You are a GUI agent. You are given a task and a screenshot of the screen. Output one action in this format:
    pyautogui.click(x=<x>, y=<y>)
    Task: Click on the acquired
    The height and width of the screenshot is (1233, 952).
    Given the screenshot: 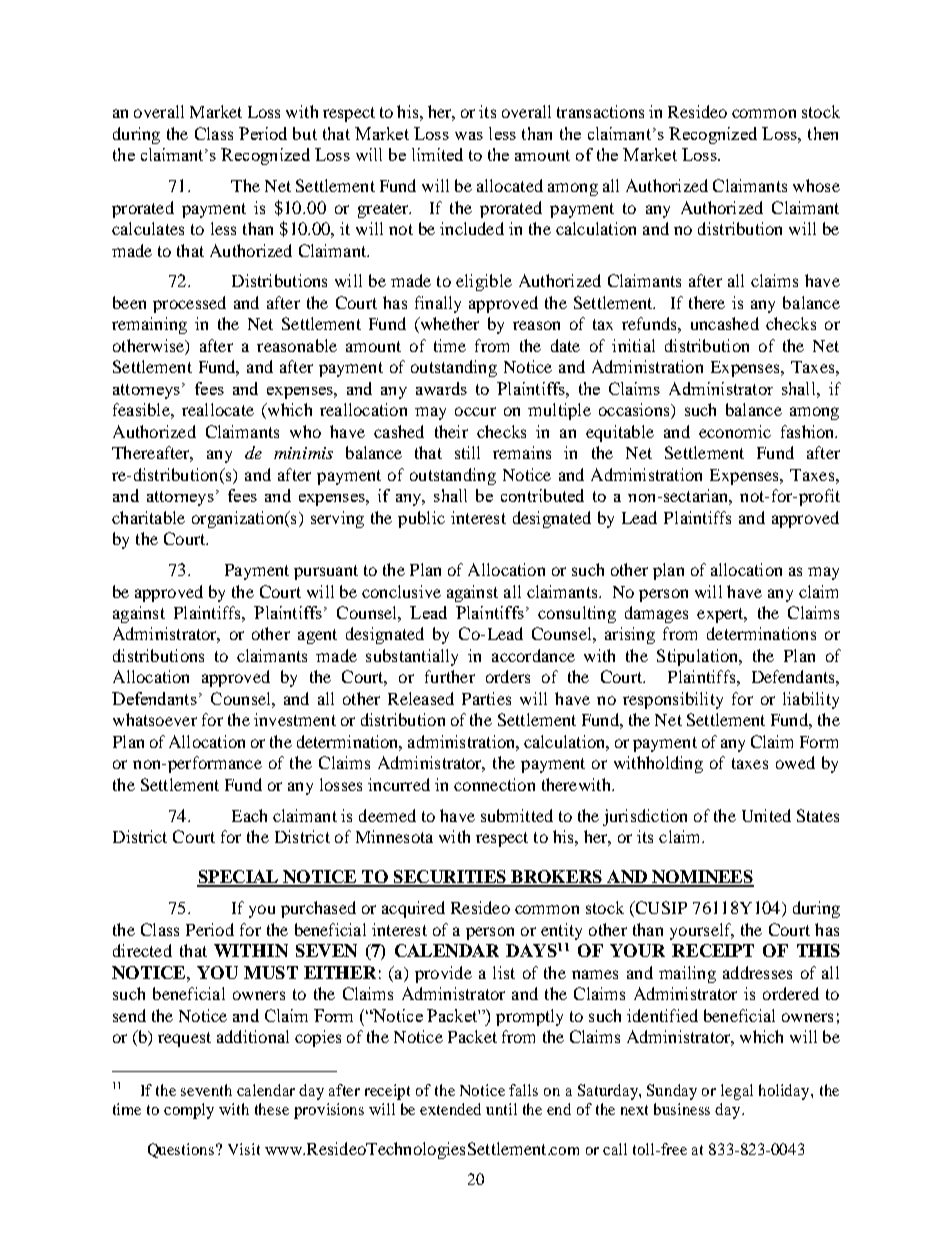 What is the action you would take?
    pyautogui.click(x=413, y=909)
